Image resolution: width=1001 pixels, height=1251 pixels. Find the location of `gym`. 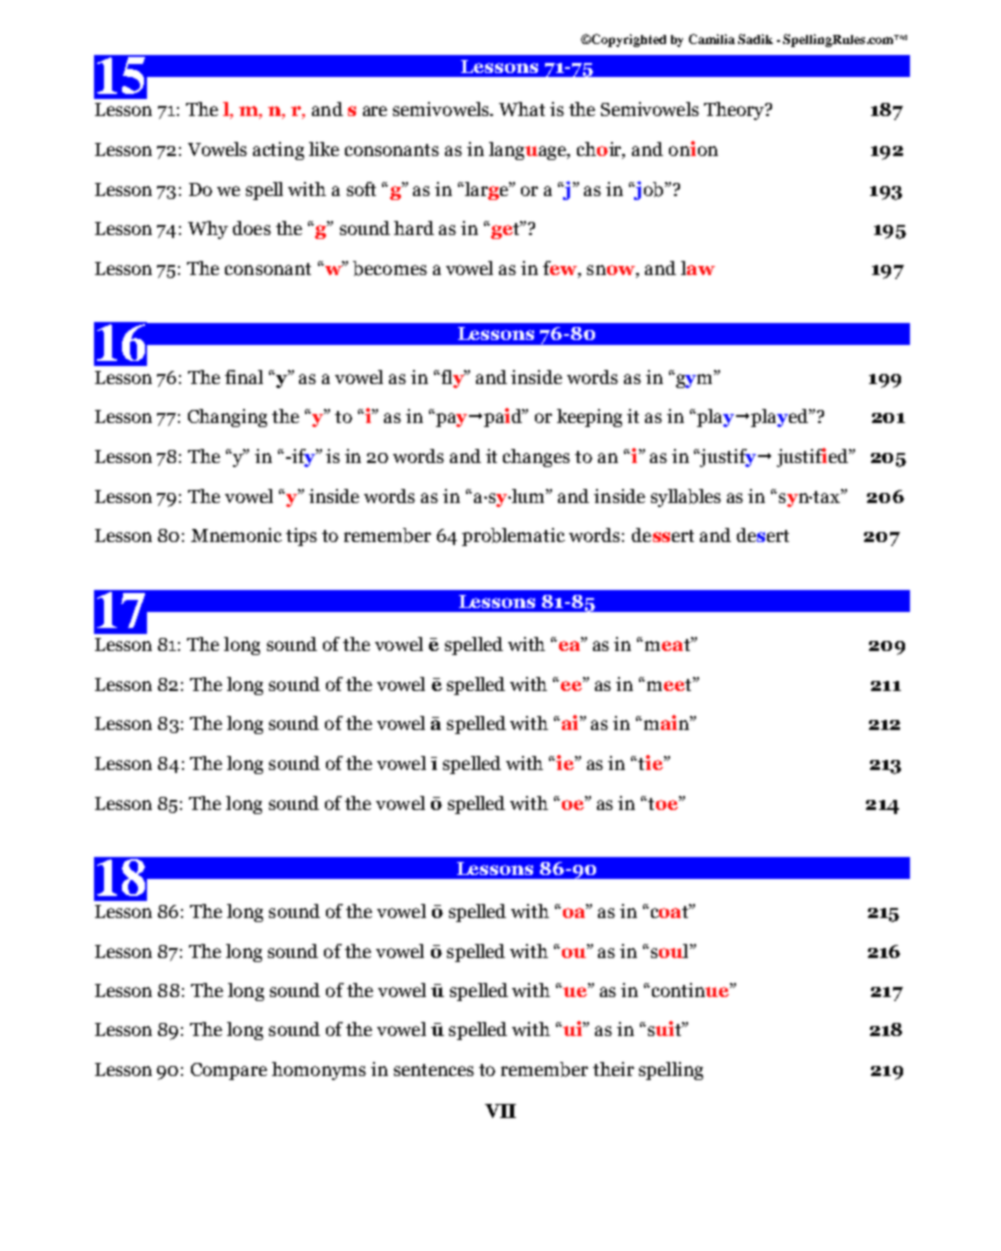

gym is located at coordinates (694, 380).
